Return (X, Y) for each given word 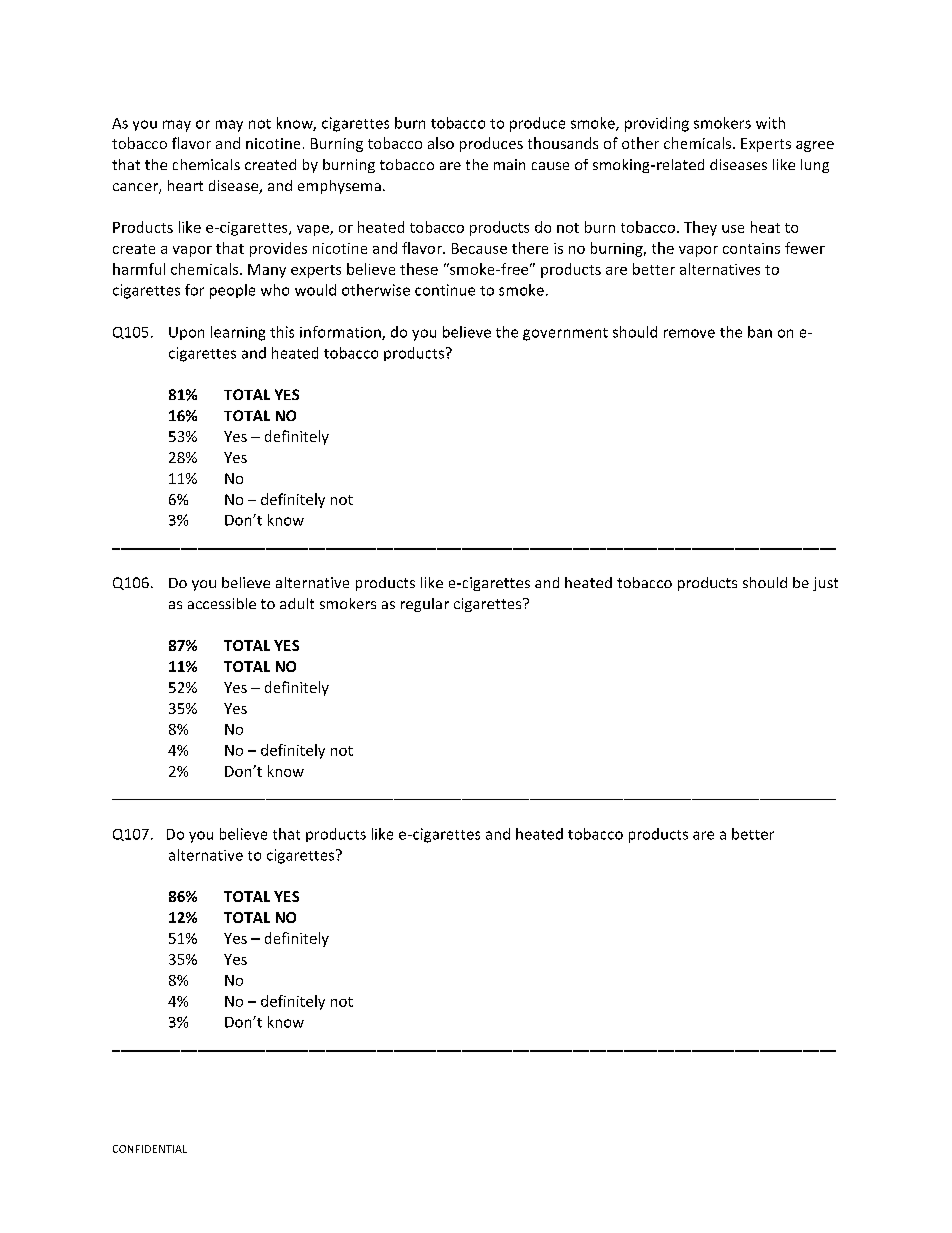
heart (185, 185)
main (509, 164)
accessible (222, 603)
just (825, 584)
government (565, 334)
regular (425, 605)
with (770, 123)
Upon (186, 333)
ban (760, 332)
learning (238, 333)
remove (689, 333)
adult (297, 603)
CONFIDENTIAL (150, 1149)
